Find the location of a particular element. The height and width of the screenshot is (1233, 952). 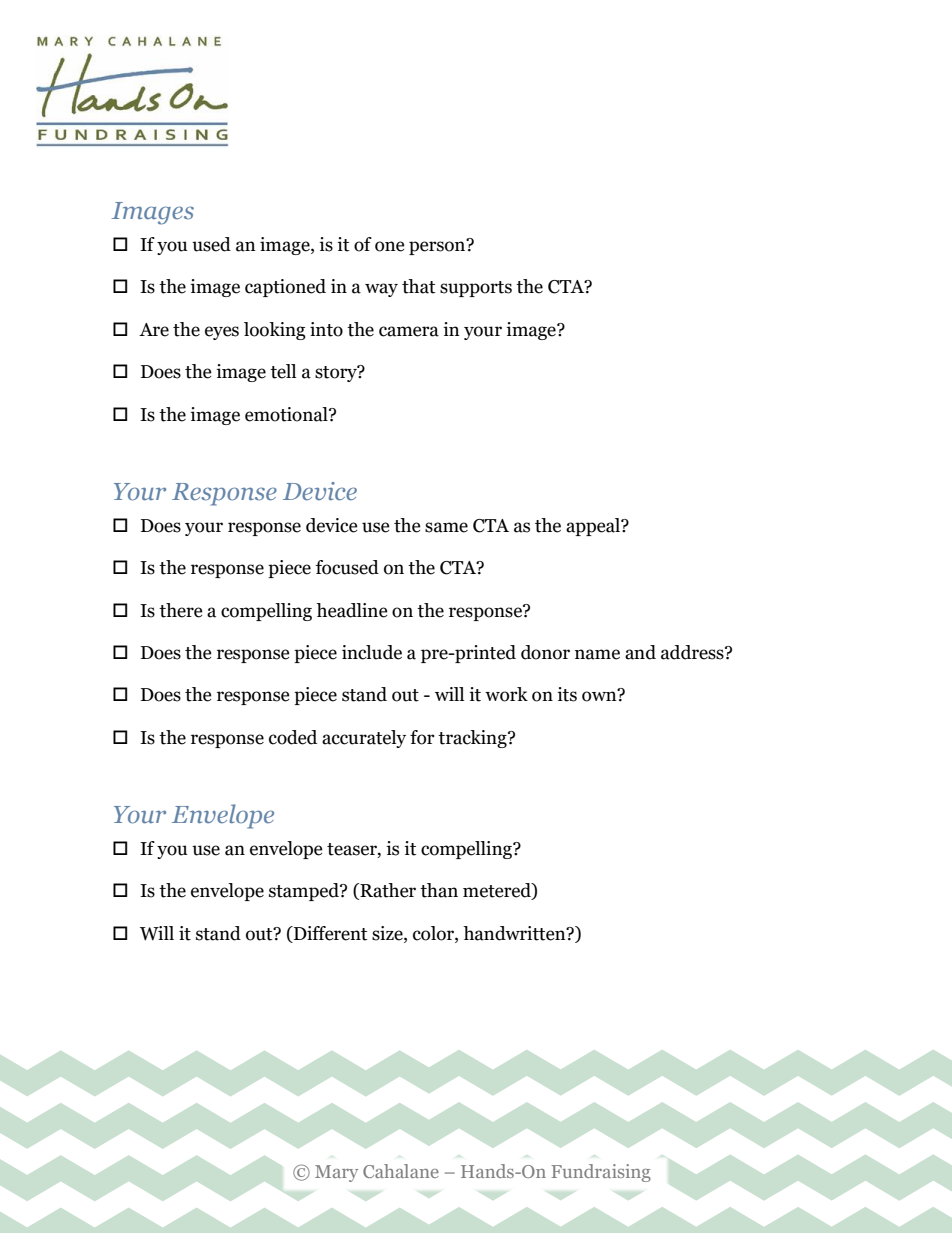

eyes is located at coordinates (222, 333).
